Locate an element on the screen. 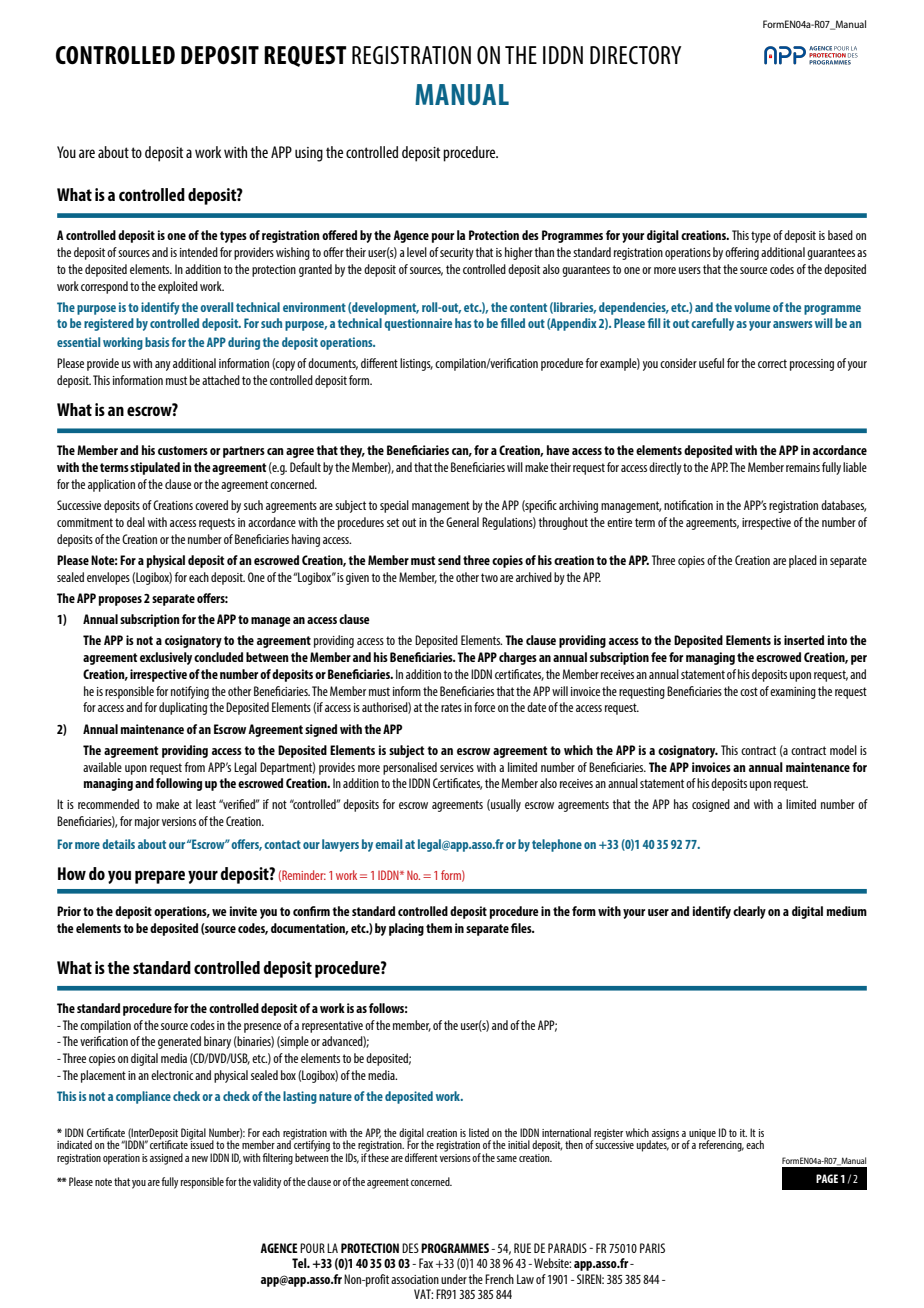 This screenshot has width=924, height=1308. clearly is located at coordinates (749, 912).
